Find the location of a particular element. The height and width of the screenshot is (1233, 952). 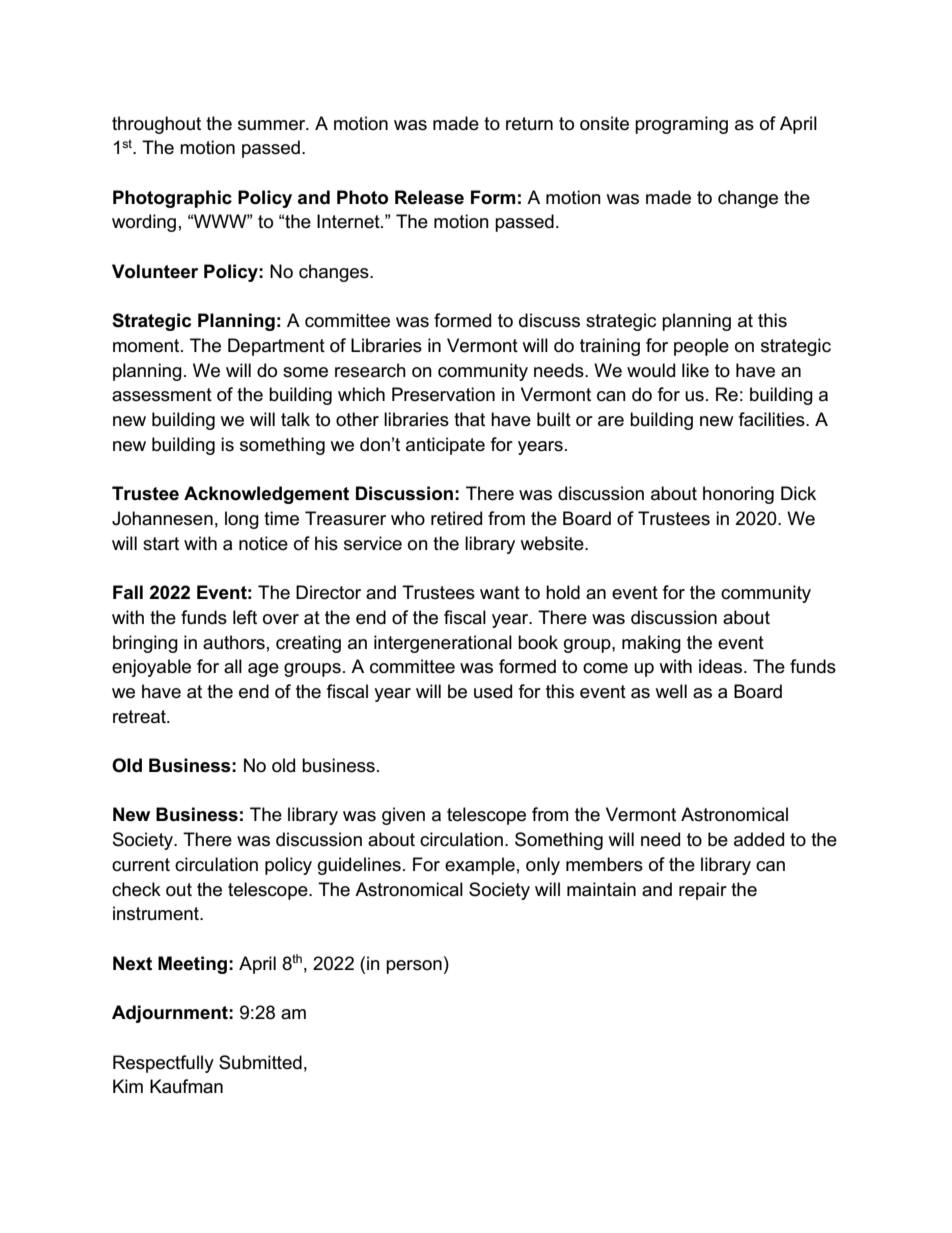

Respectfully is located at coordinates (163, 1064).
